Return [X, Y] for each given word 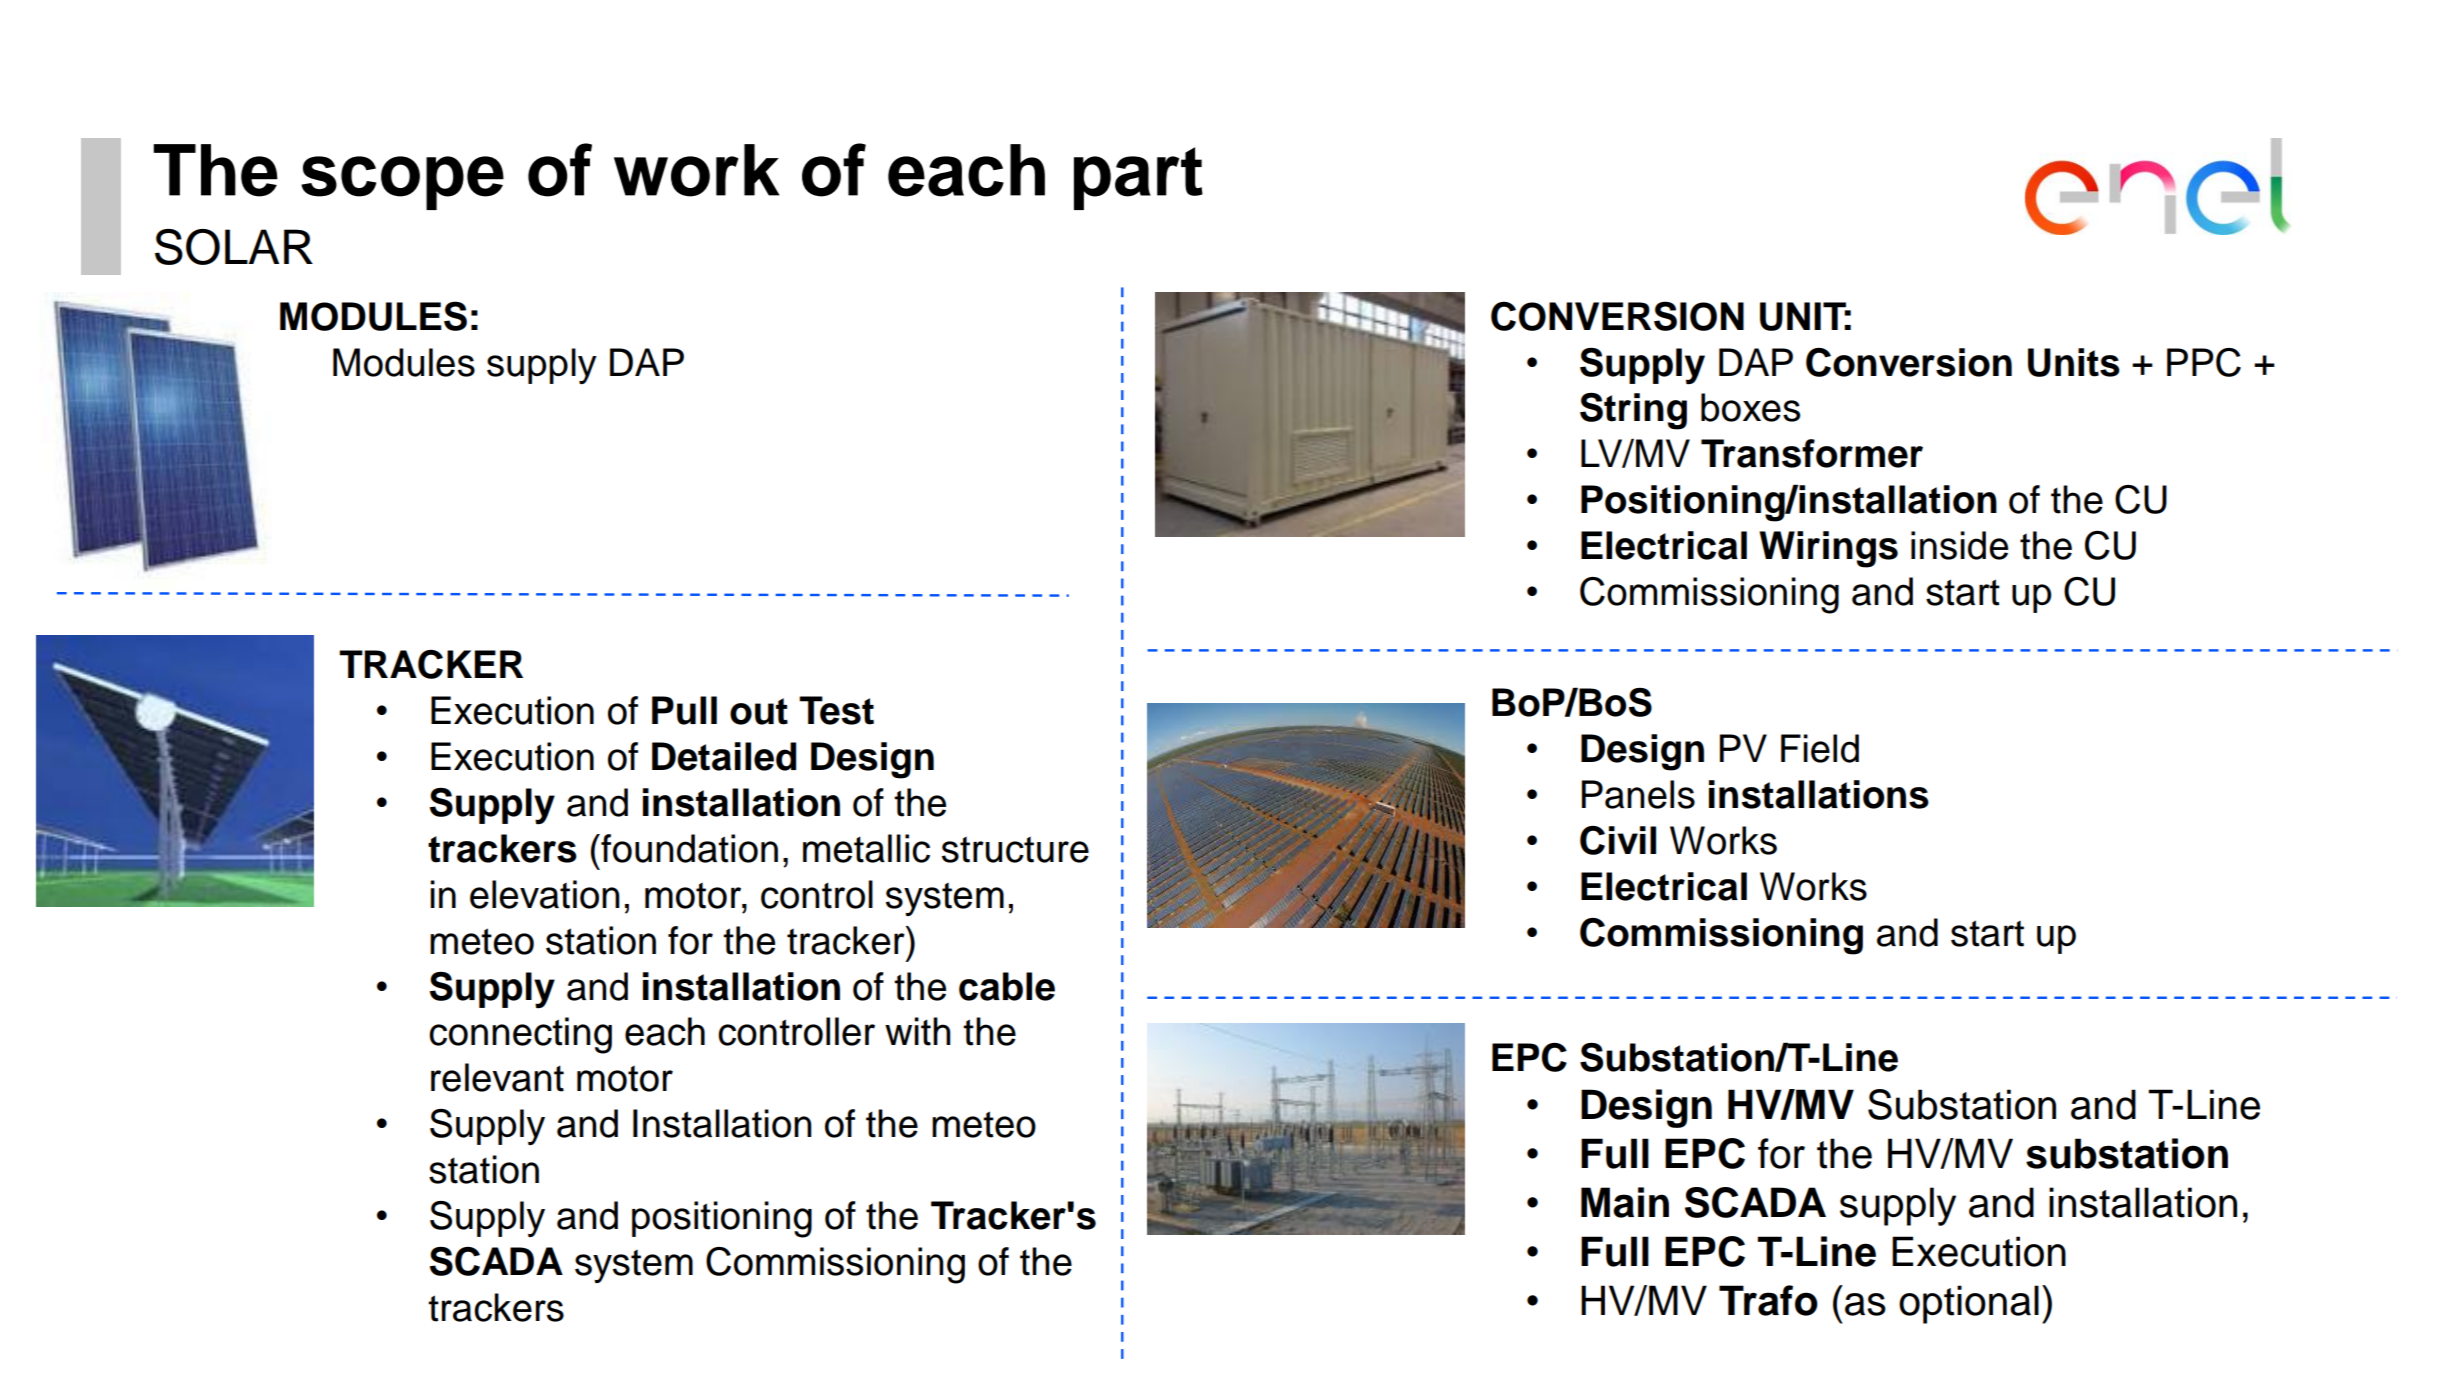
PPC [2204, 362]
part [1138, 178]
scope [402, 183]
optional [1969, 1304]
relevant [497, 1077]
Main [1625, 1202]
